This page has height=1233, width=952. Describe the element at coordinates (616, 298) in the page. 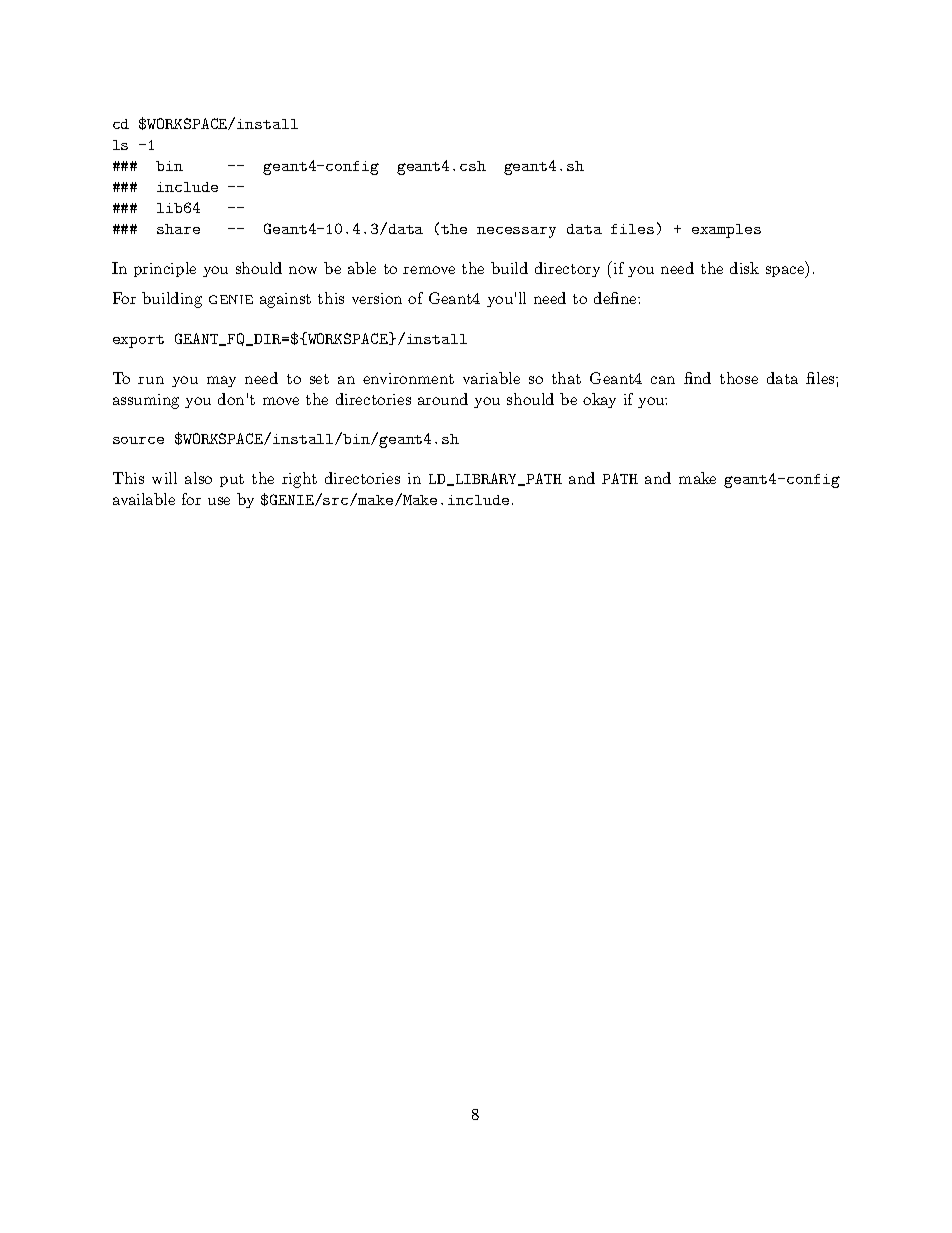

I see `define` at that location.
